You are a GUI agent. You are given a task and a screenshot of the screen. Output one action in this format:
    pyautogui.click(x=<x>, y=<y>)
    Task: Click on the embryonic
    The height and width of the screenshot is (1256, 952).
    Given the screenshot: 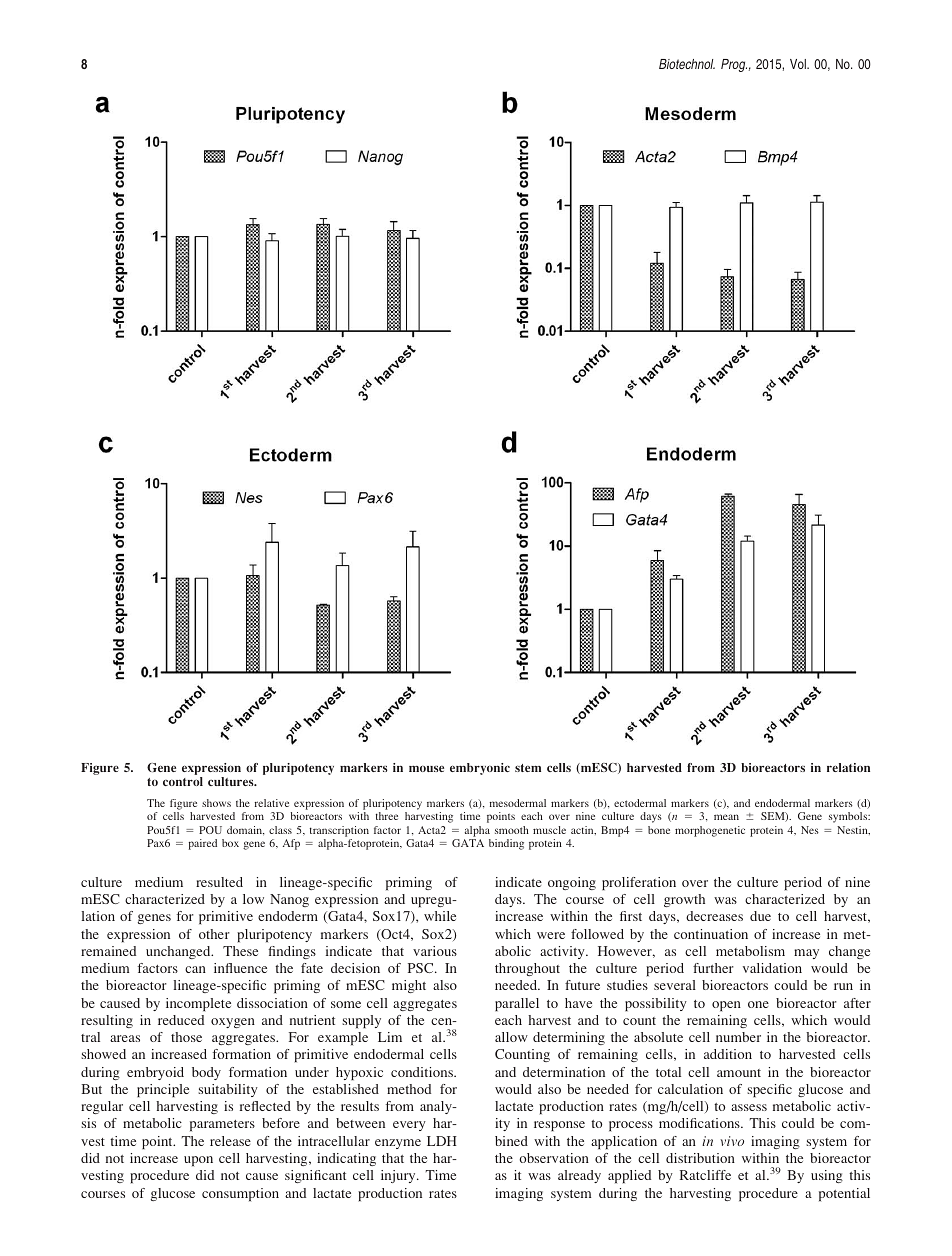 What is the action you would take?
    pyautogui.click(x=480, y=769)
